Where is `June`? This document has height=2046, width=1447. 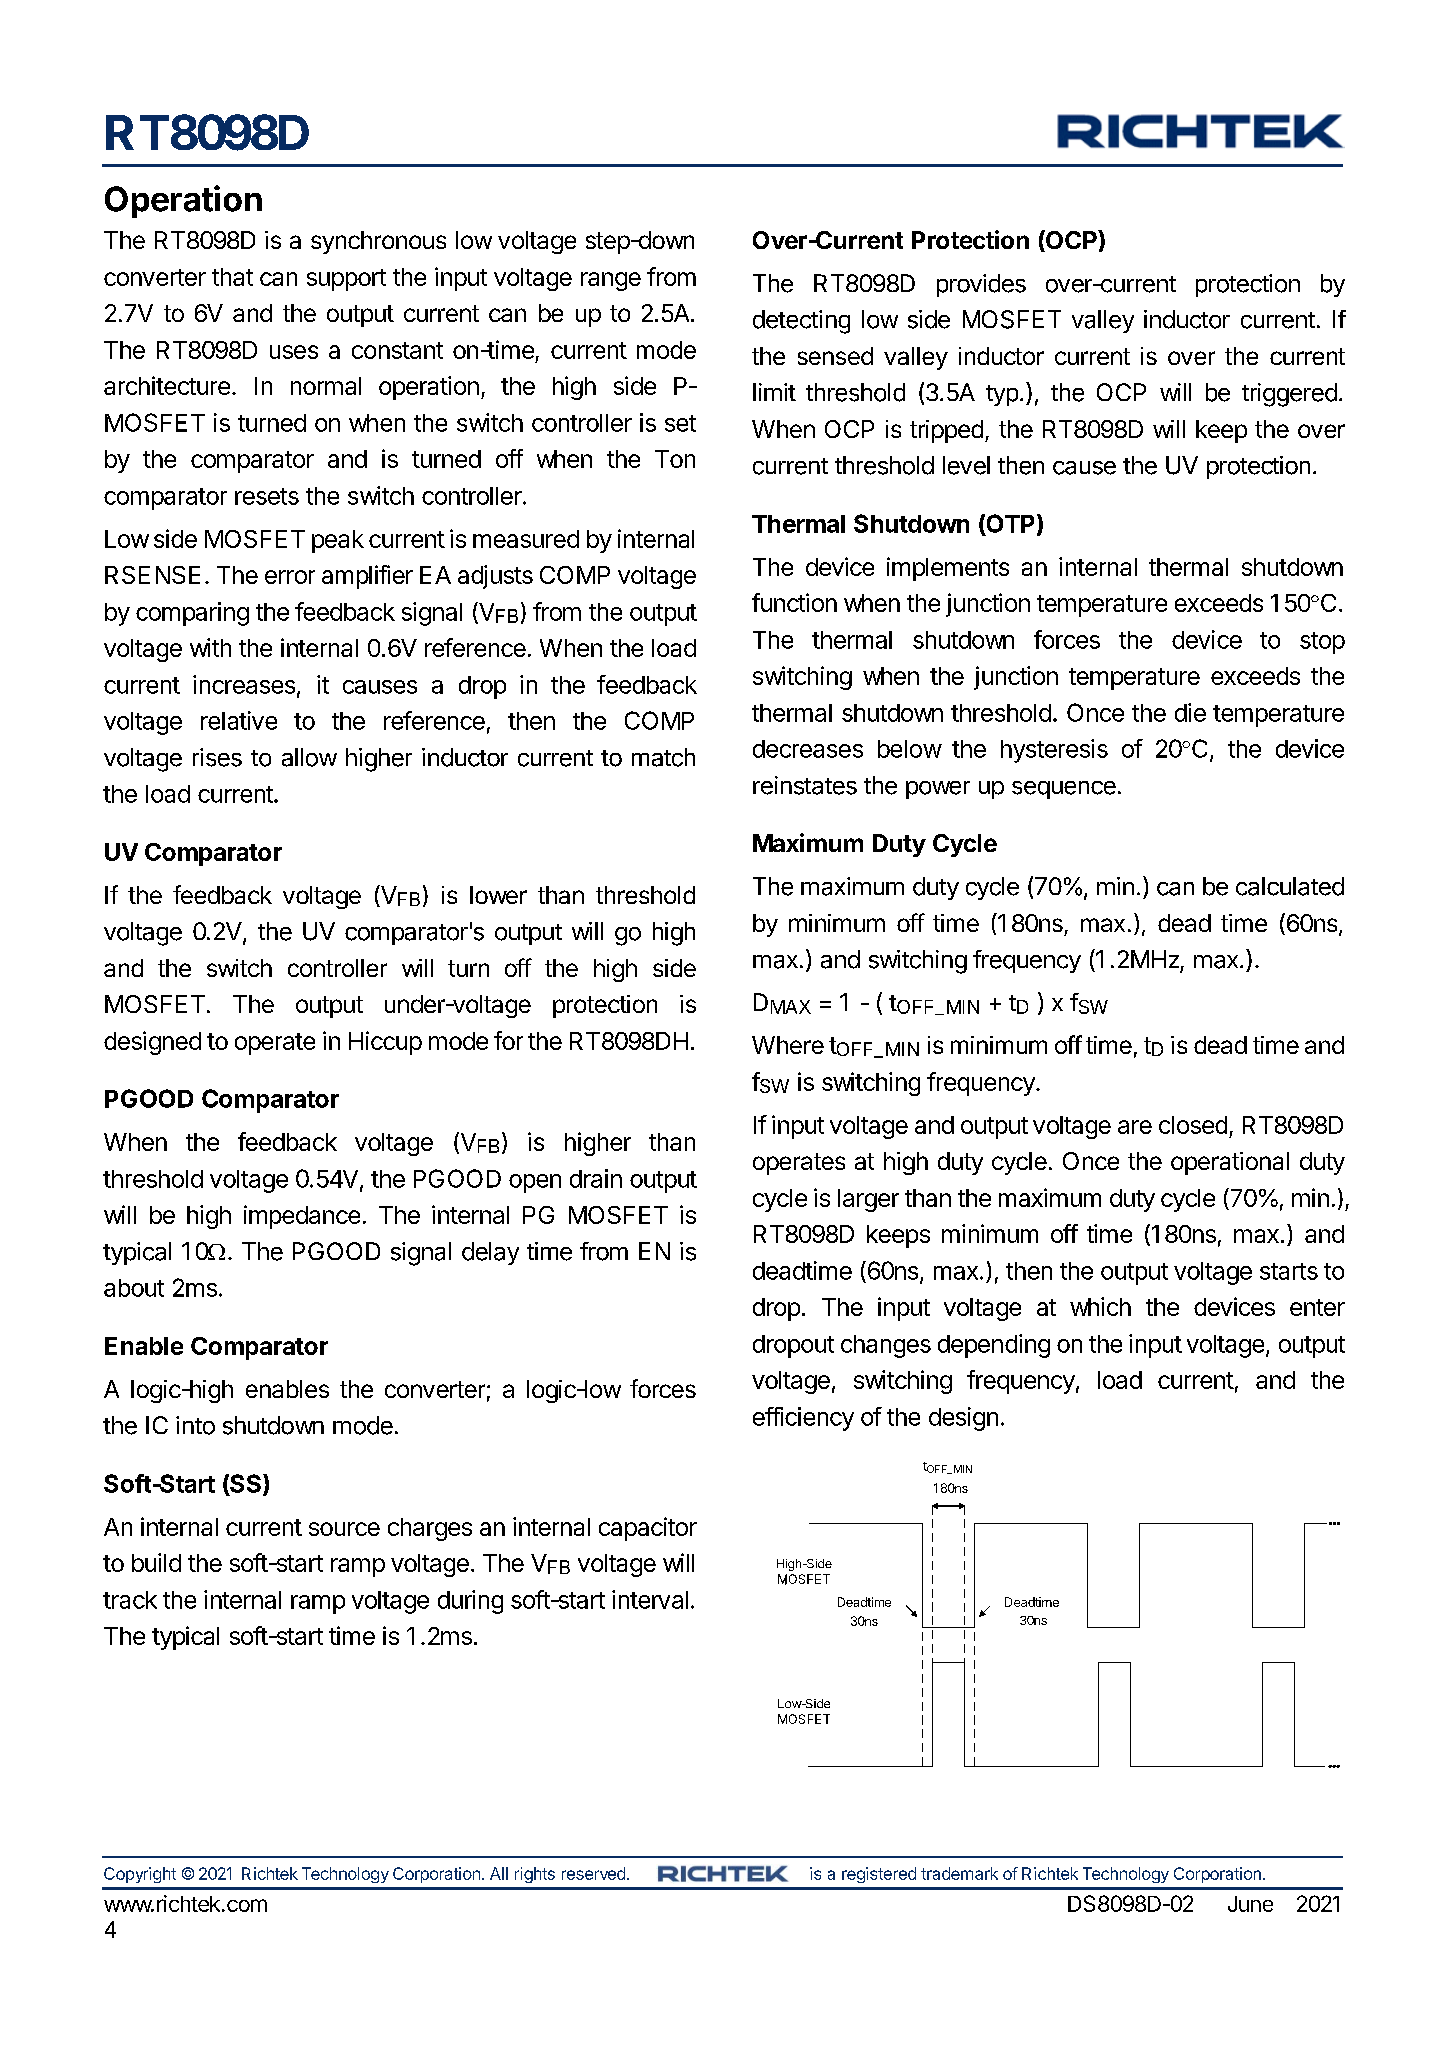 June is located at coordinates (1250, 1904).
